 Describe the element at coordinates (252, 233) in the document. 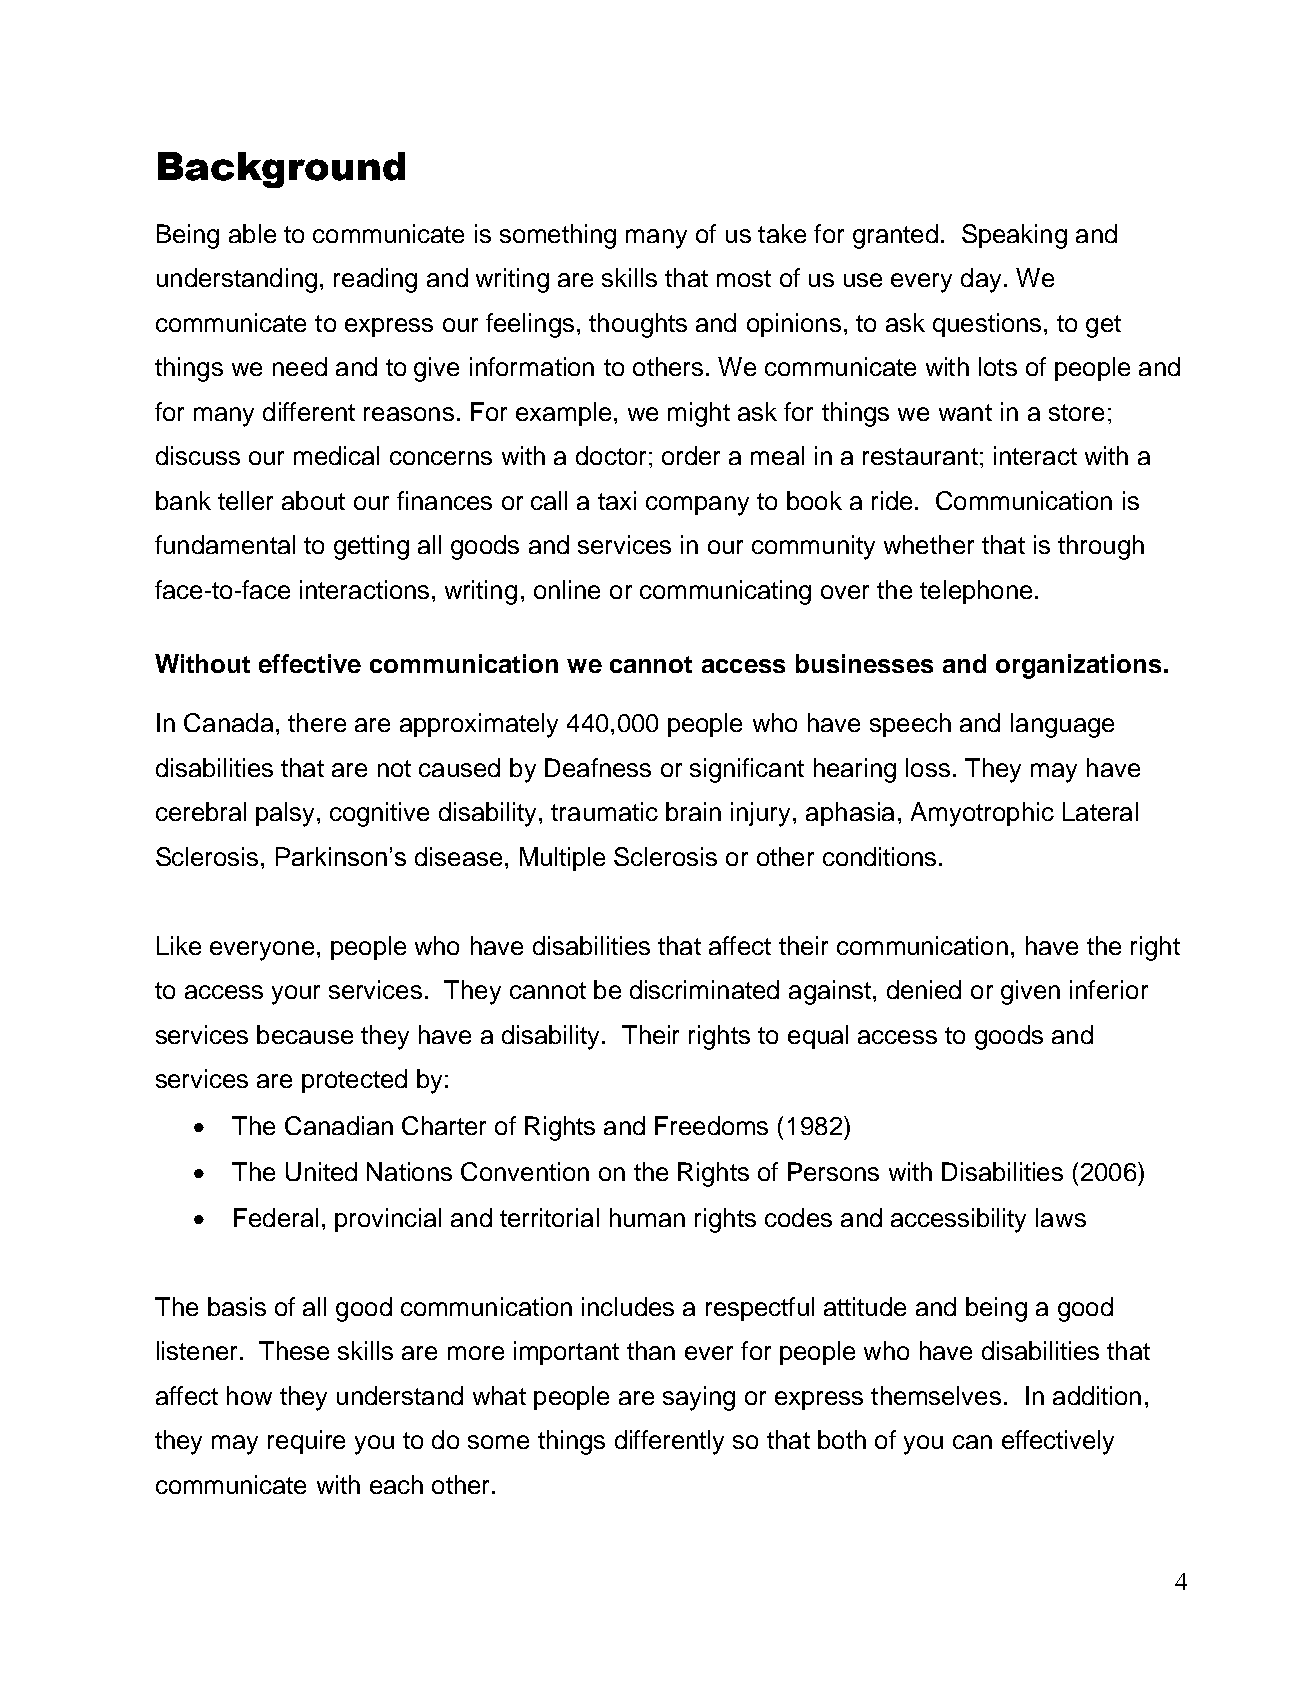

I see `able` at that location.
